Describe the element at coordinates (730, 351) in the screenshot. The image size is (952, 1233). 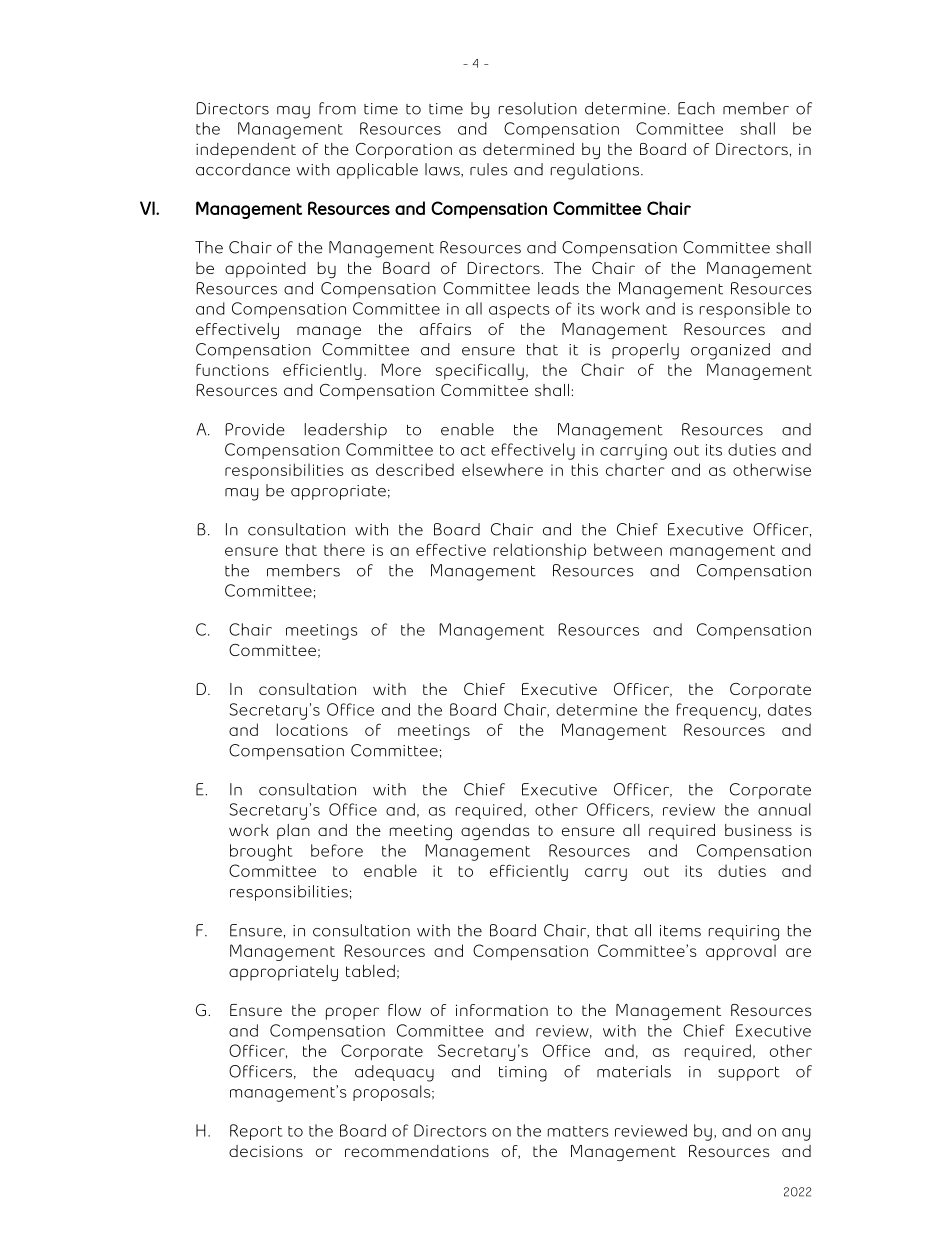
I see `organized` at that location.
